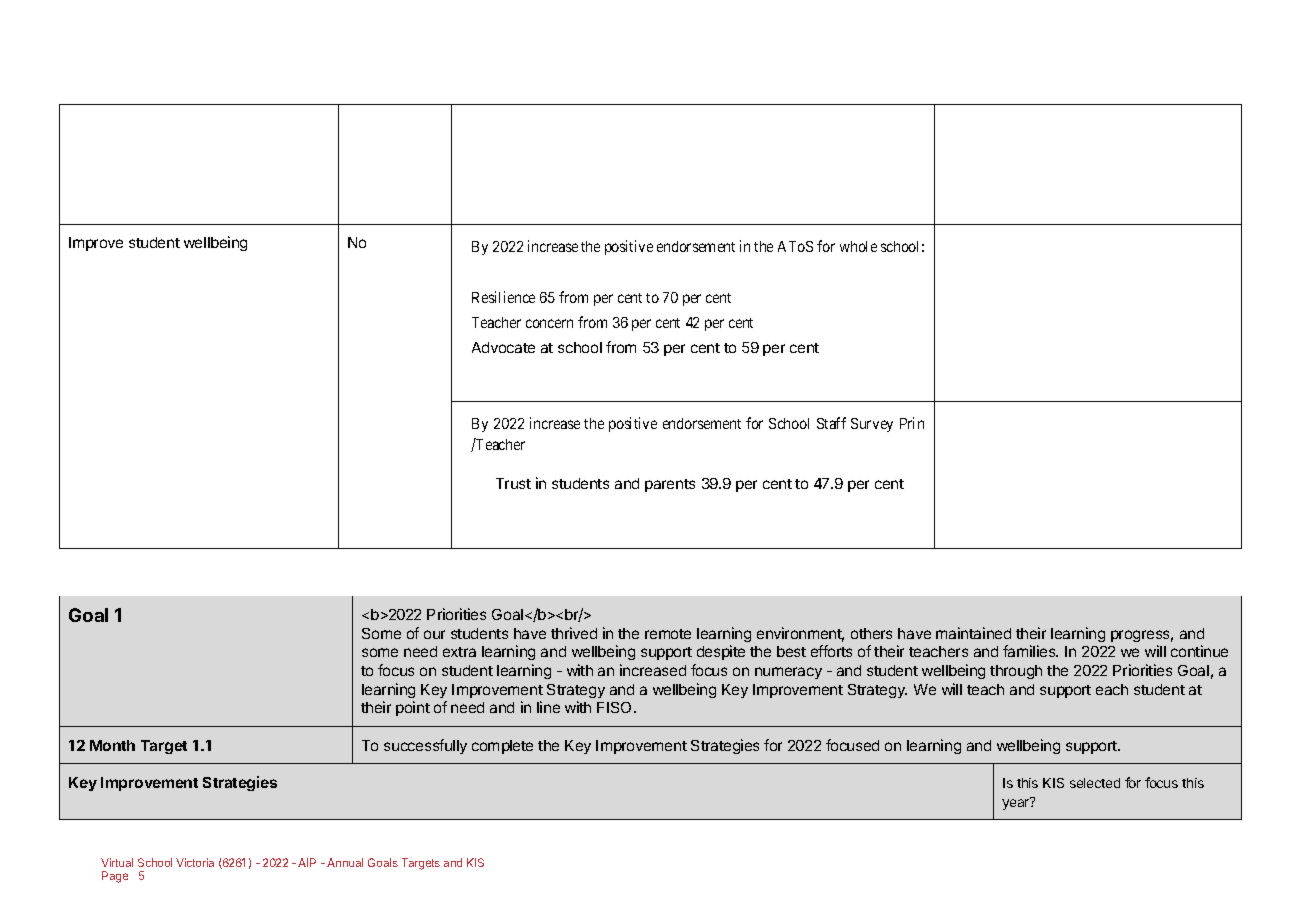 The image size is (1308, 924). Describe the element at coordinates (513, 483) in the screenshot. I see `Trust` at that location.
